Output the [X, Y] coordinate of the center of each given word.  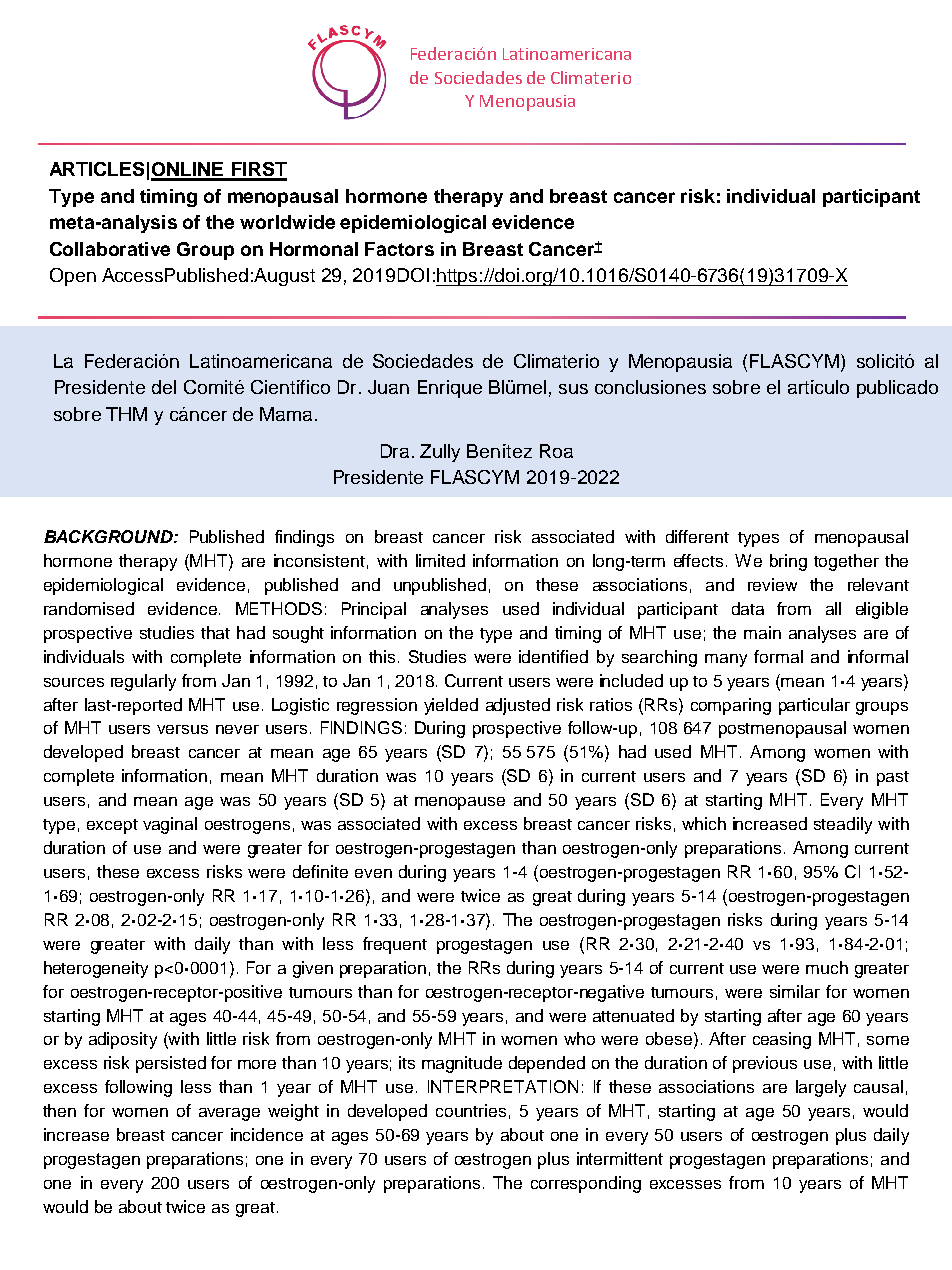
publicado [897, 389]
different [697, 536]
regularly [143, 682]
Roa [556, 451]
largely [821, 1088]
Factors [399, 249]
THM [126, 414]
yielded [451, 706]
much [827, 967]
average [229, 1114]
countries [471, 1110]
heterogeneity [96, 969]
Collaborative [110, 249]
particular [814, 706]
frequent [395, 945]
